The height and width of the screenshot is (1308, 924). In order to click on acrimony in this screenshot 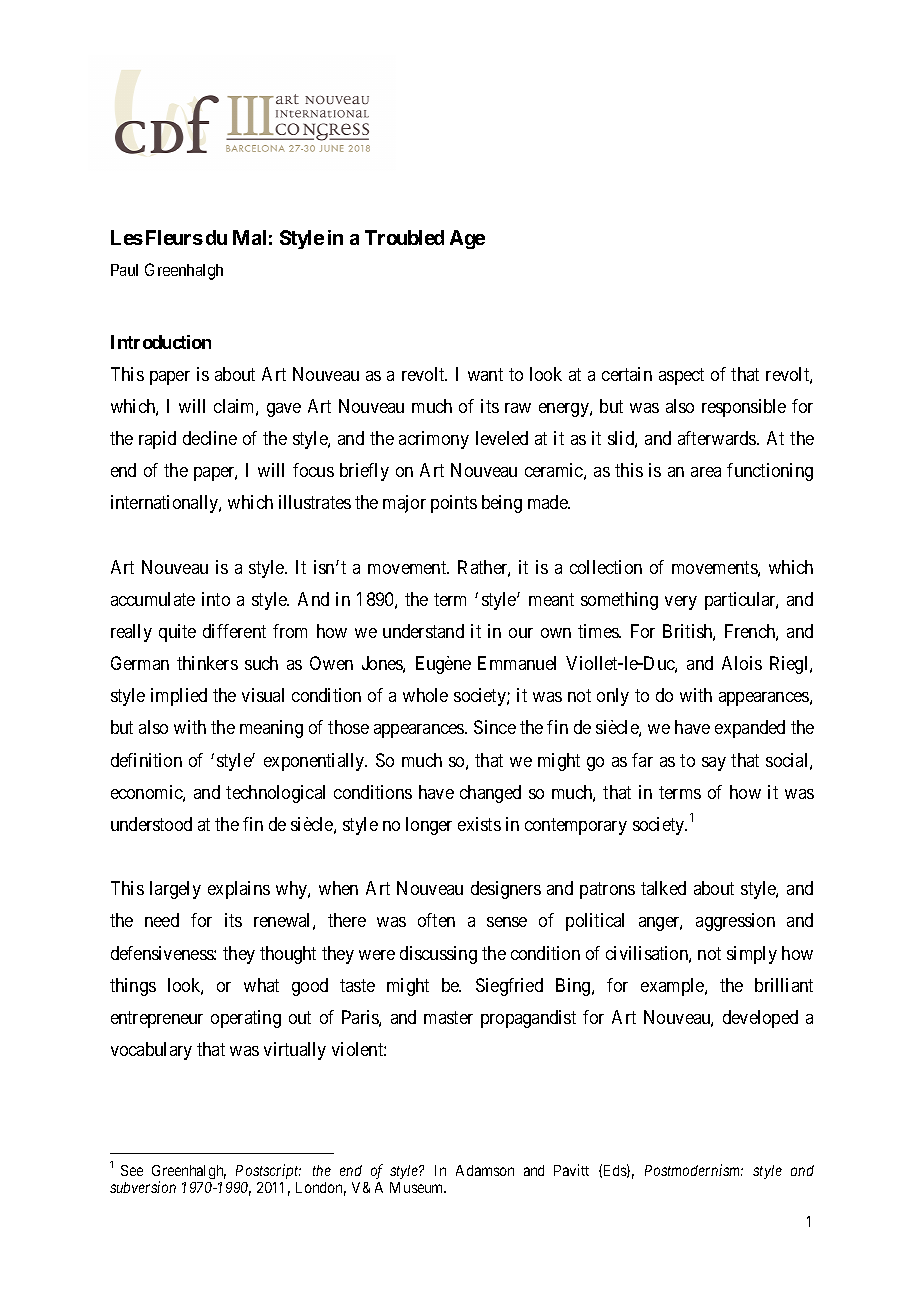, I will do `click(434, 440)`.
